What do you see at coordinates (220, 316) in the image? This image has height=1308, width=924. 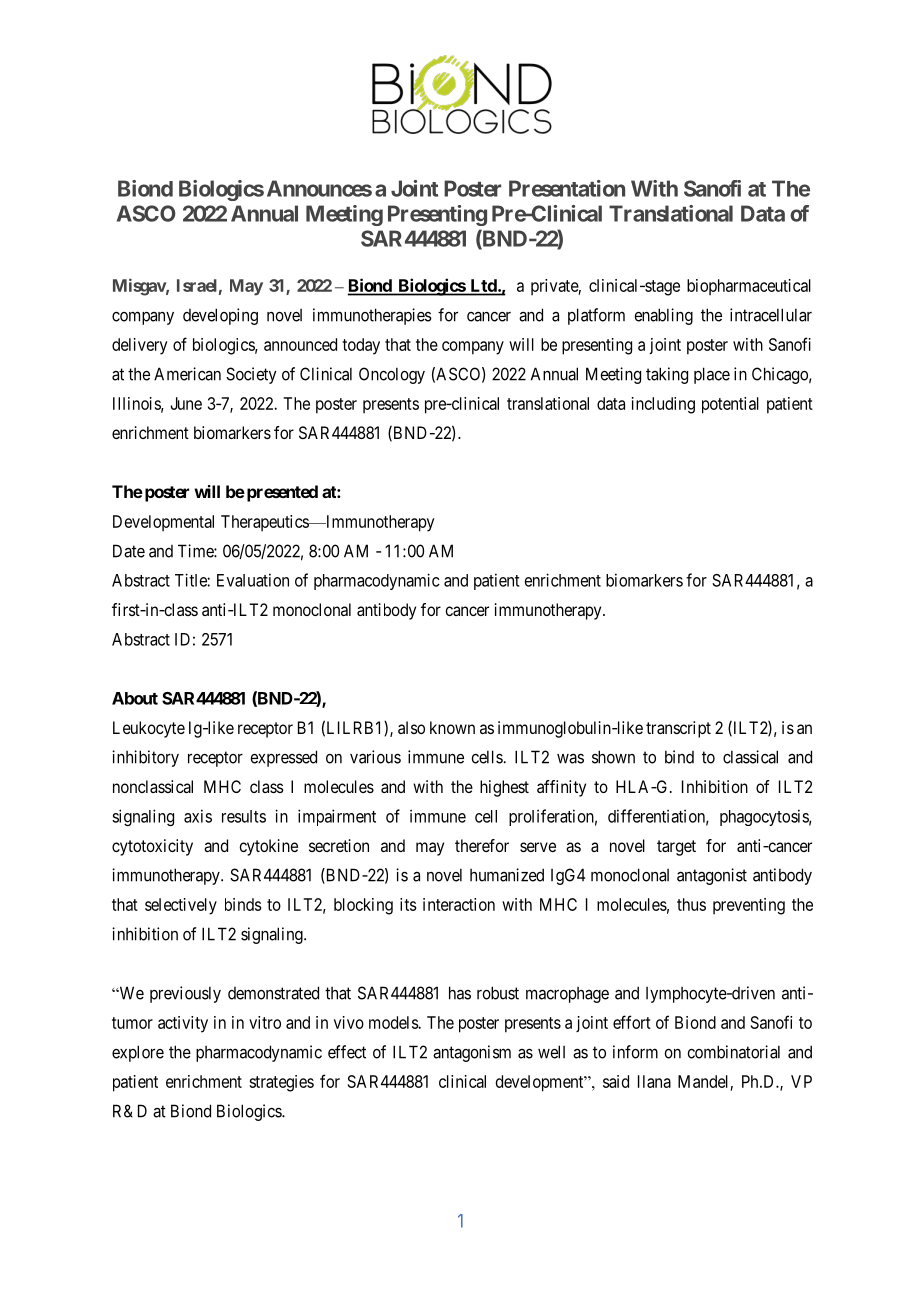 I see `developing` at bounding box center [220, 316].
